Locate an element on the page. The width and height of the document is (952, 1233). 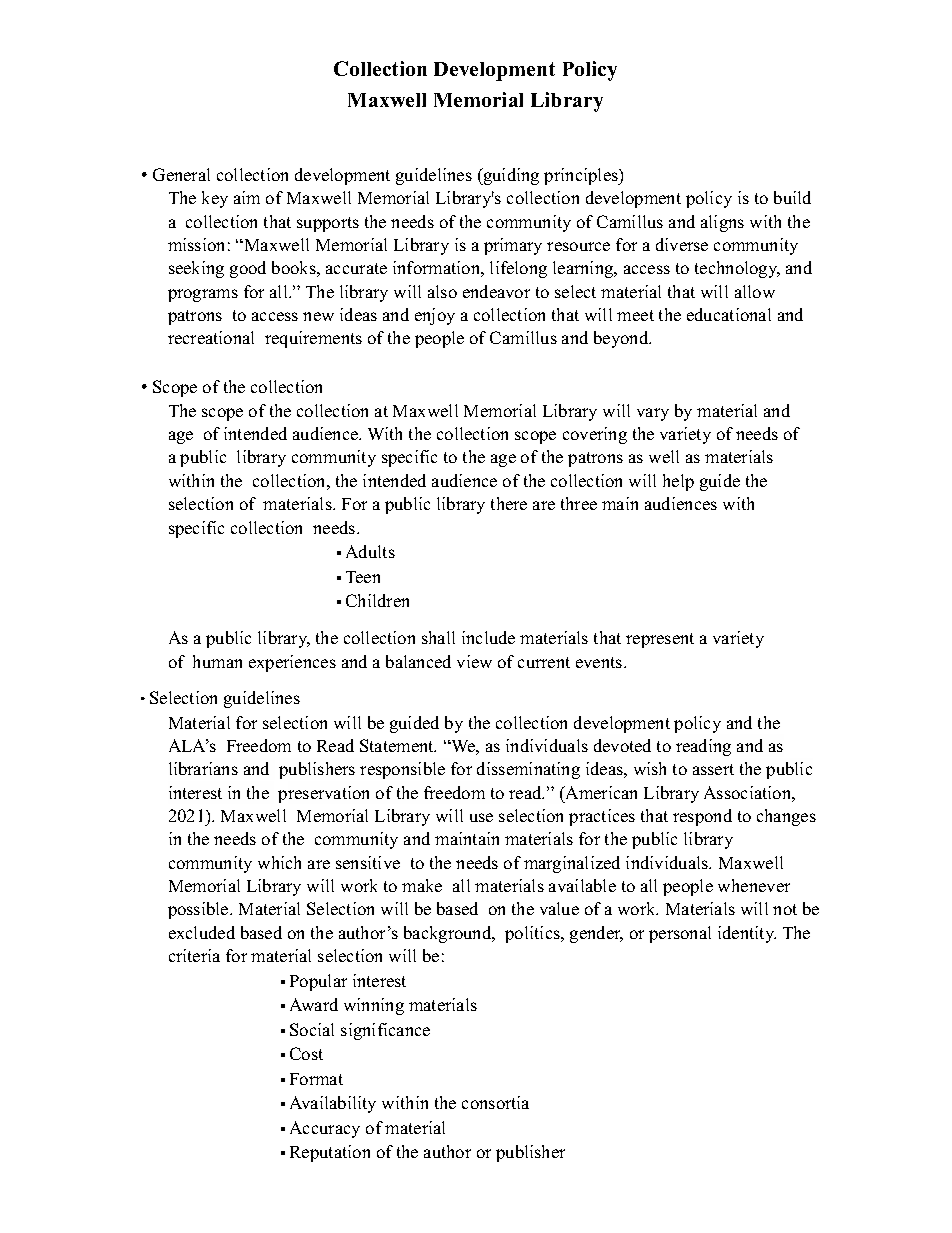
Accuracy is located at coordinates (325, 1129).
